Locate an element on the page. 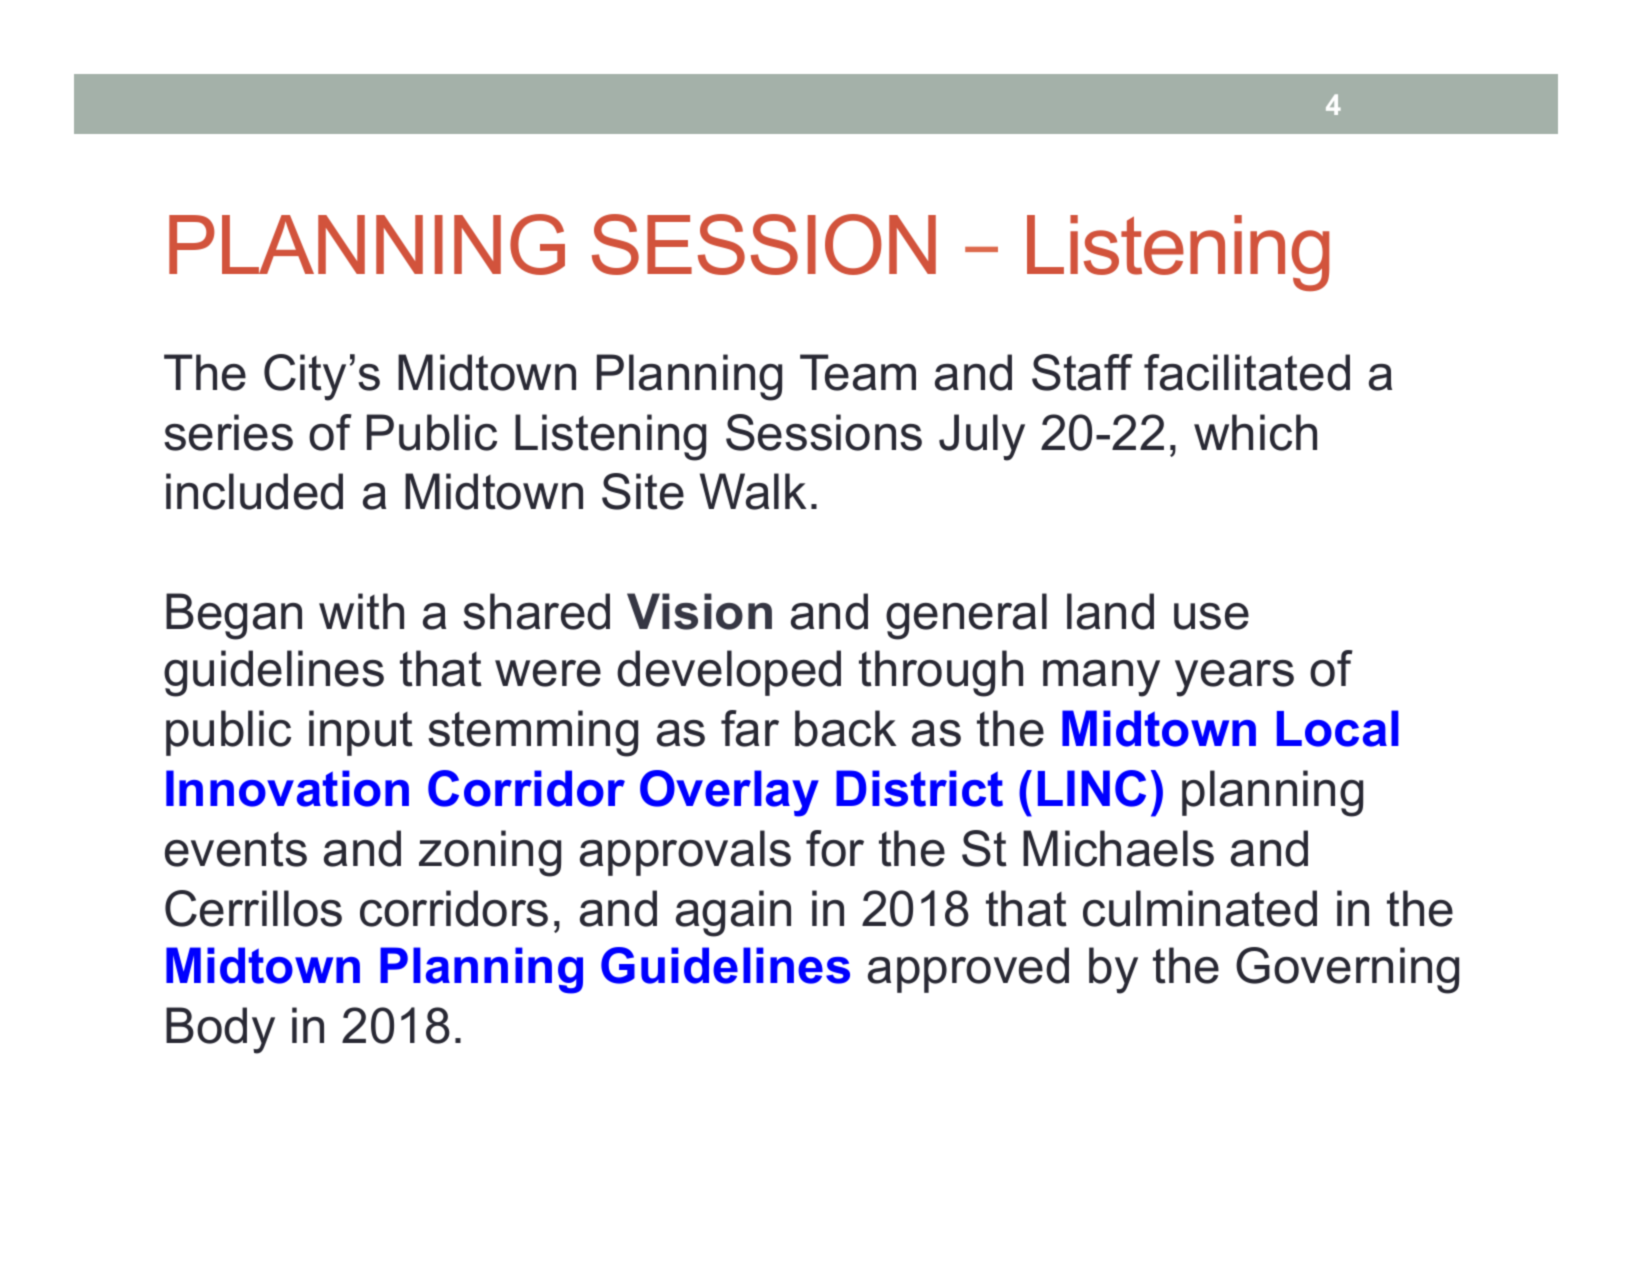  for is located at coordinates (835, 848).
